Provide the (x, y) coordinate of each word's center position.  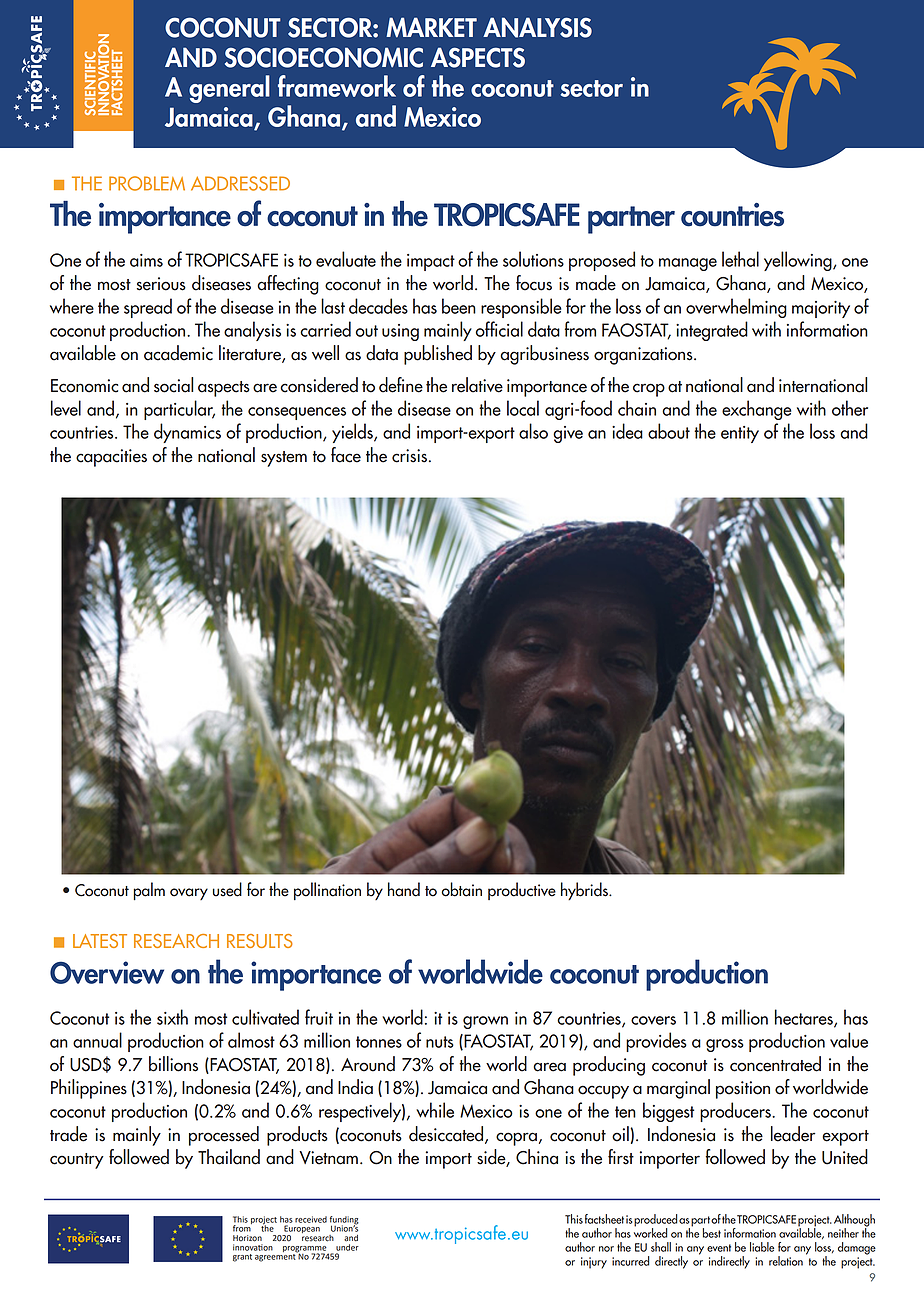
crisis (409, 456)
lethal (740, 259)
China (537, 1157)
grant (242, 1258)
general (229, 89)
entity (740, 434)
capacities (111, 458)
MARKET (431, 27)
